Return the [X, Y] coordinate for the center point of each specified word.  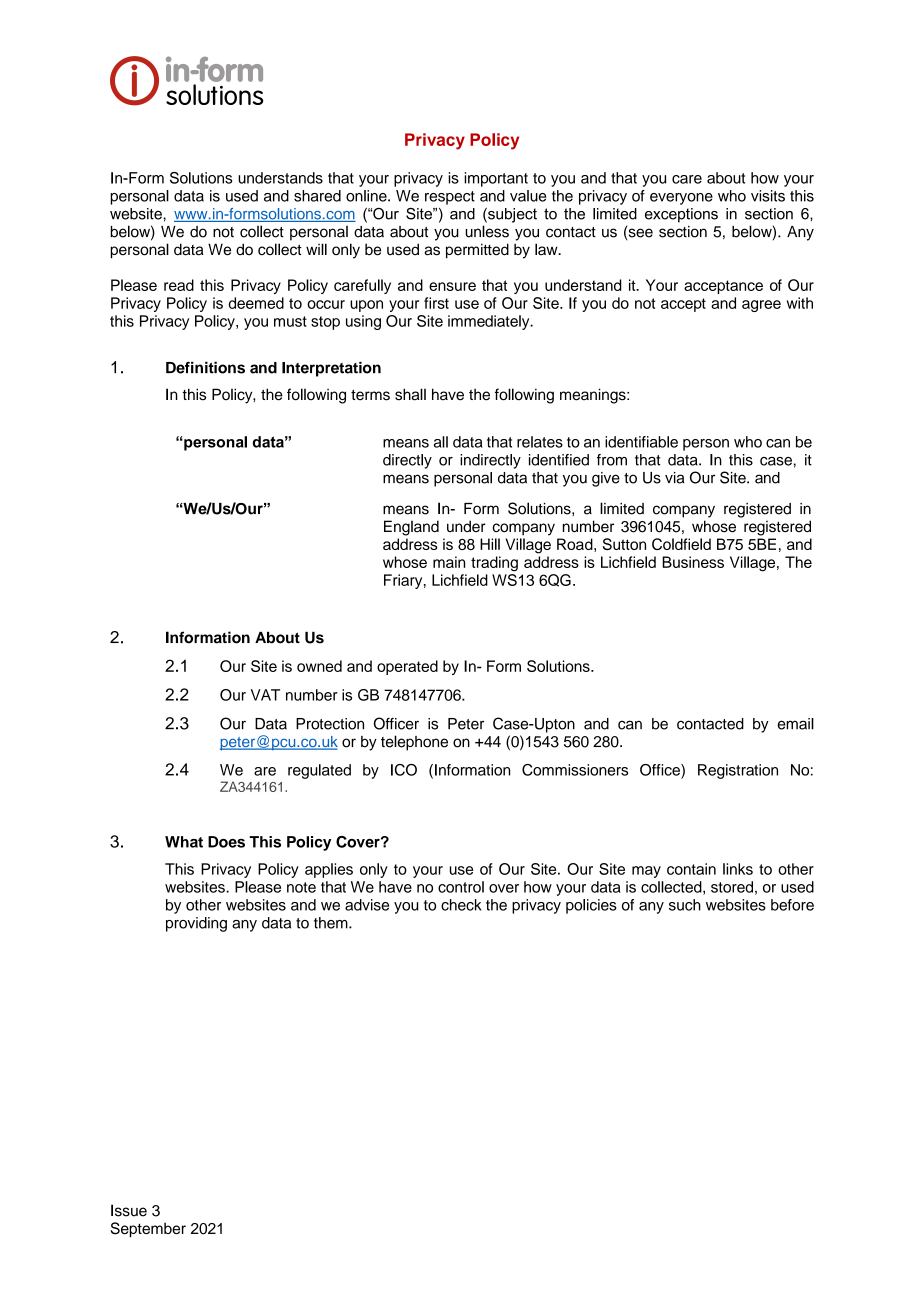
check [461, 905]
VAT [265, 695]
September [148, 1230]
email [796, 724]
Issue [129, 1210]
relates [540, 442]
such [685, 905]
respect [450, 198]
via [674, 478]
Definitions [205, 367]
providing [196, 924]
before [792, 905]
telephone [414, 743]
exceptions [681, 215]
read [179, 285]
